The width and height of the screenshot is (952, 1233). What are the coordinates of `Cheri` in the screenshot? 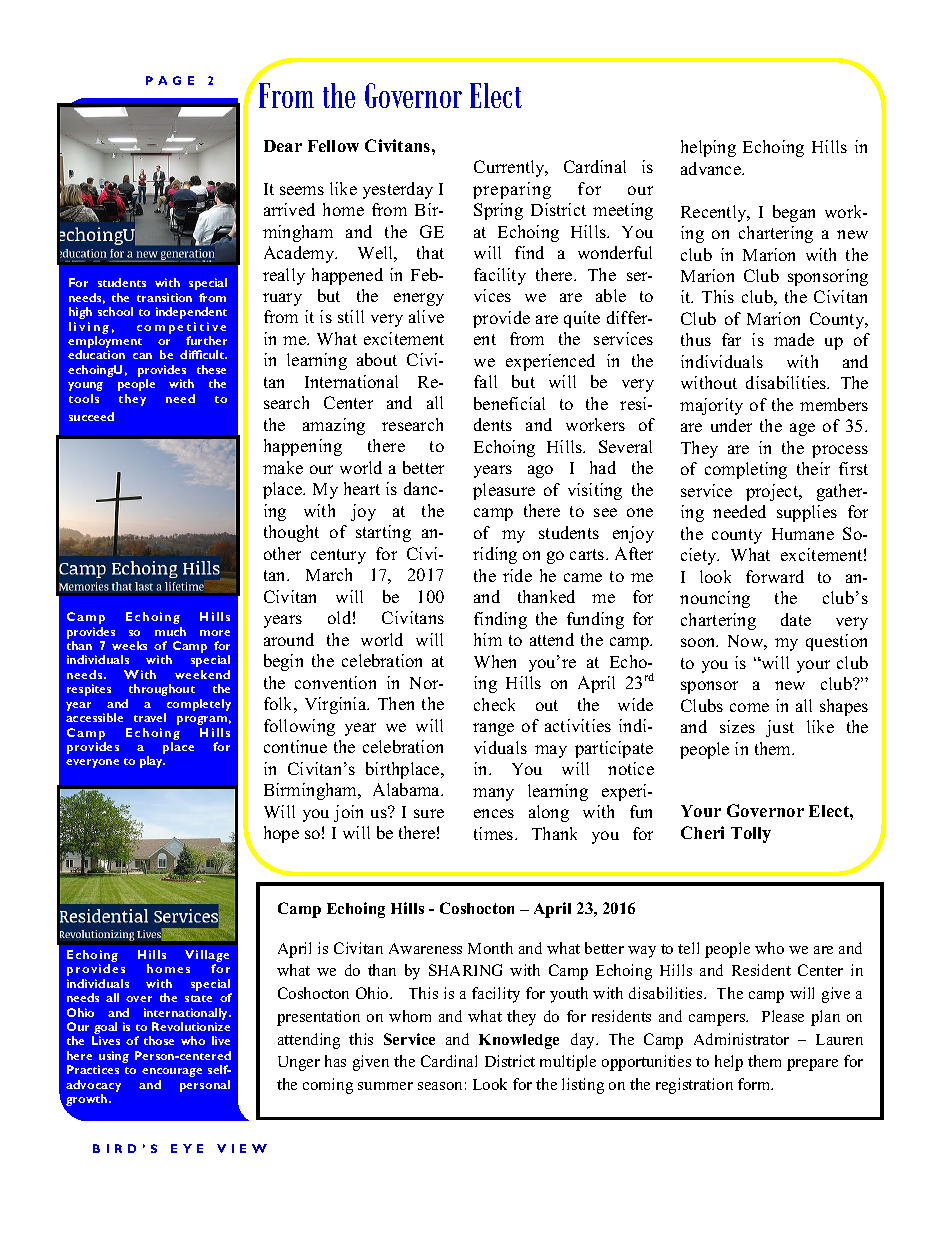 It's located at (702, 832).
